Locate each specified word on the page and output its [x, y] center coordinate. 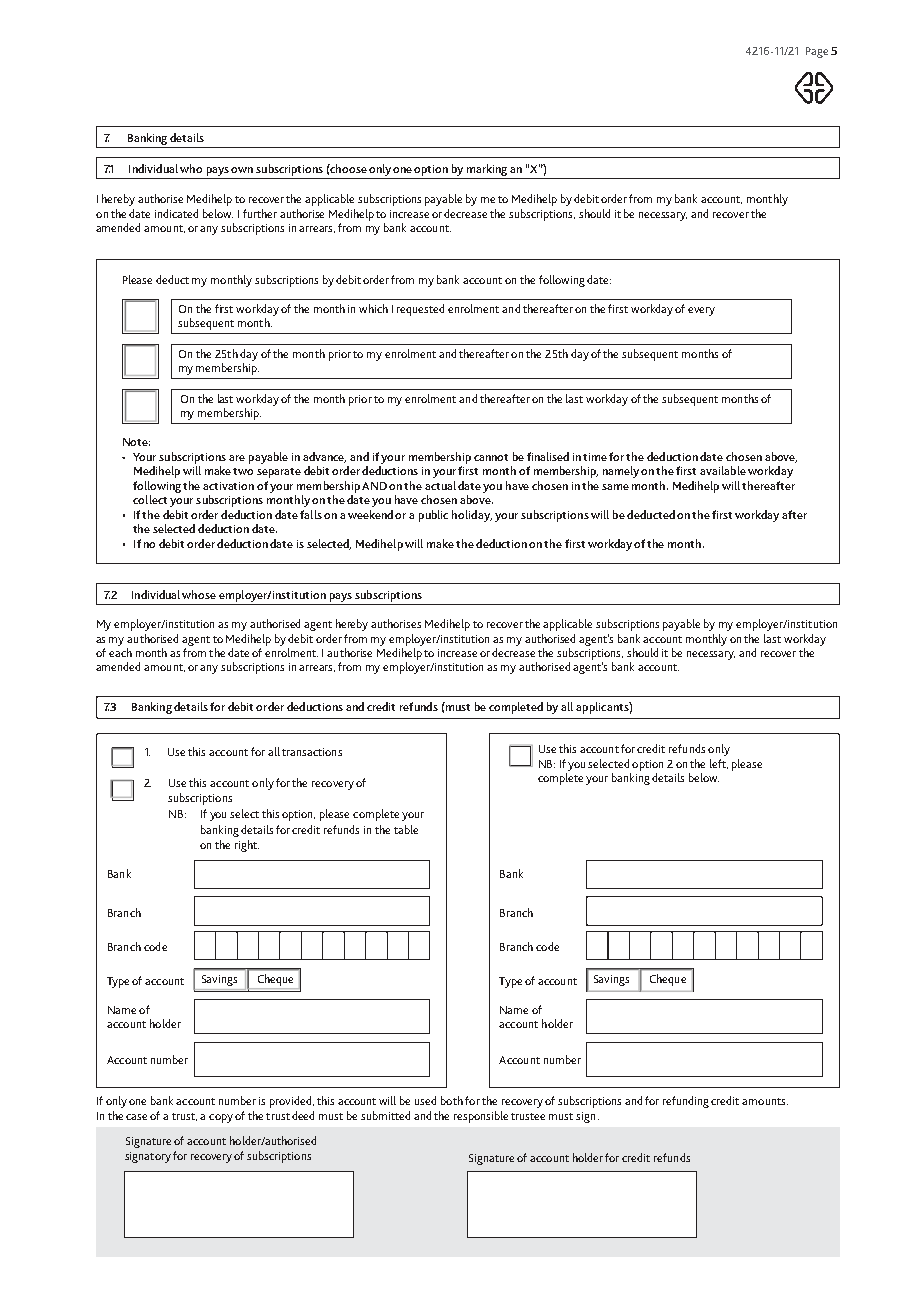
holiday [472, 516]
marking [487, 171]
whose [199, 594]
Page [817, 52]
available [723, 470]
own [242, 170]
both [452, 1100]
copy [221, 1118]
